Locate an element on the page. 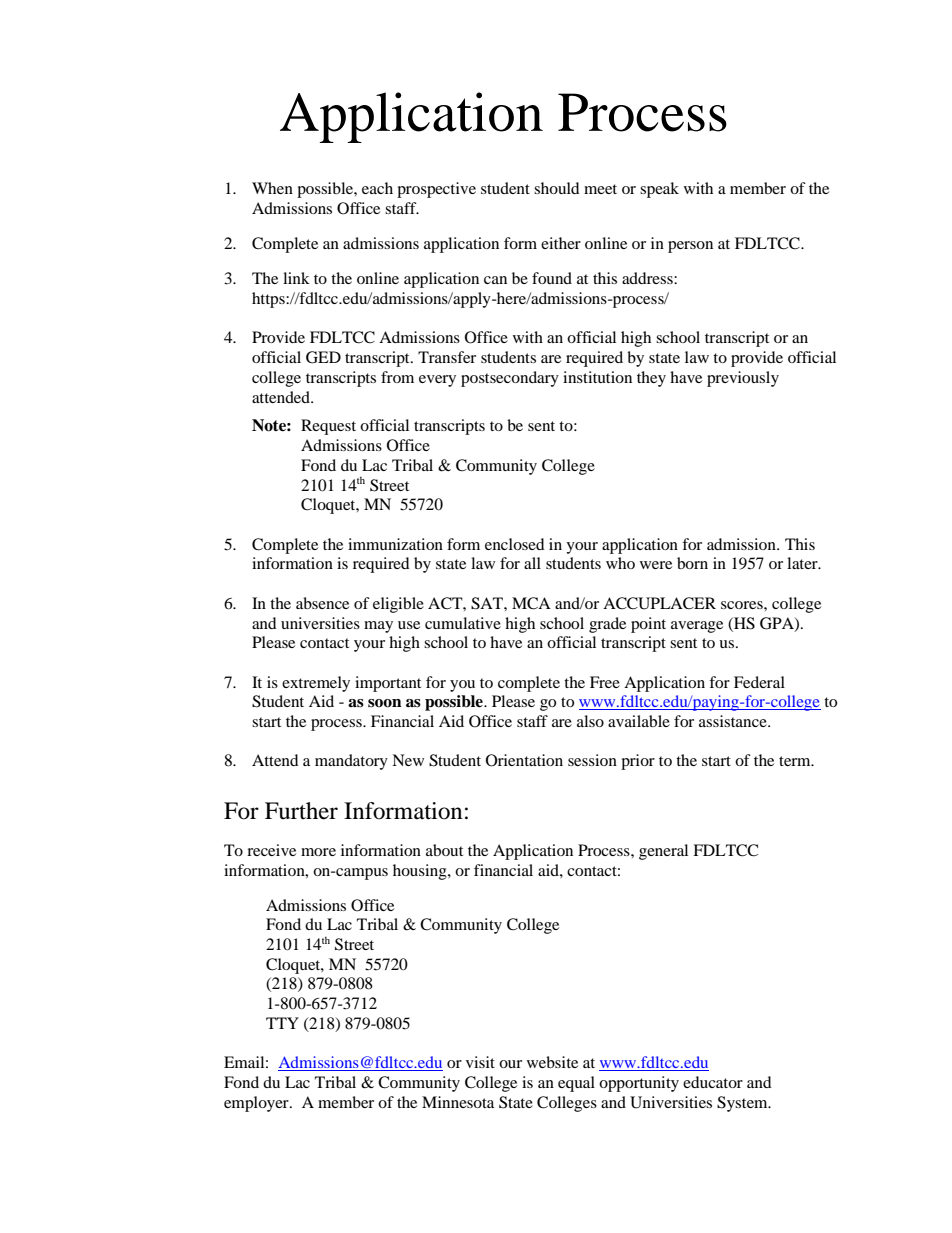 This document has height=1233, width=952. employer is located at coordinates (257, 1104).
